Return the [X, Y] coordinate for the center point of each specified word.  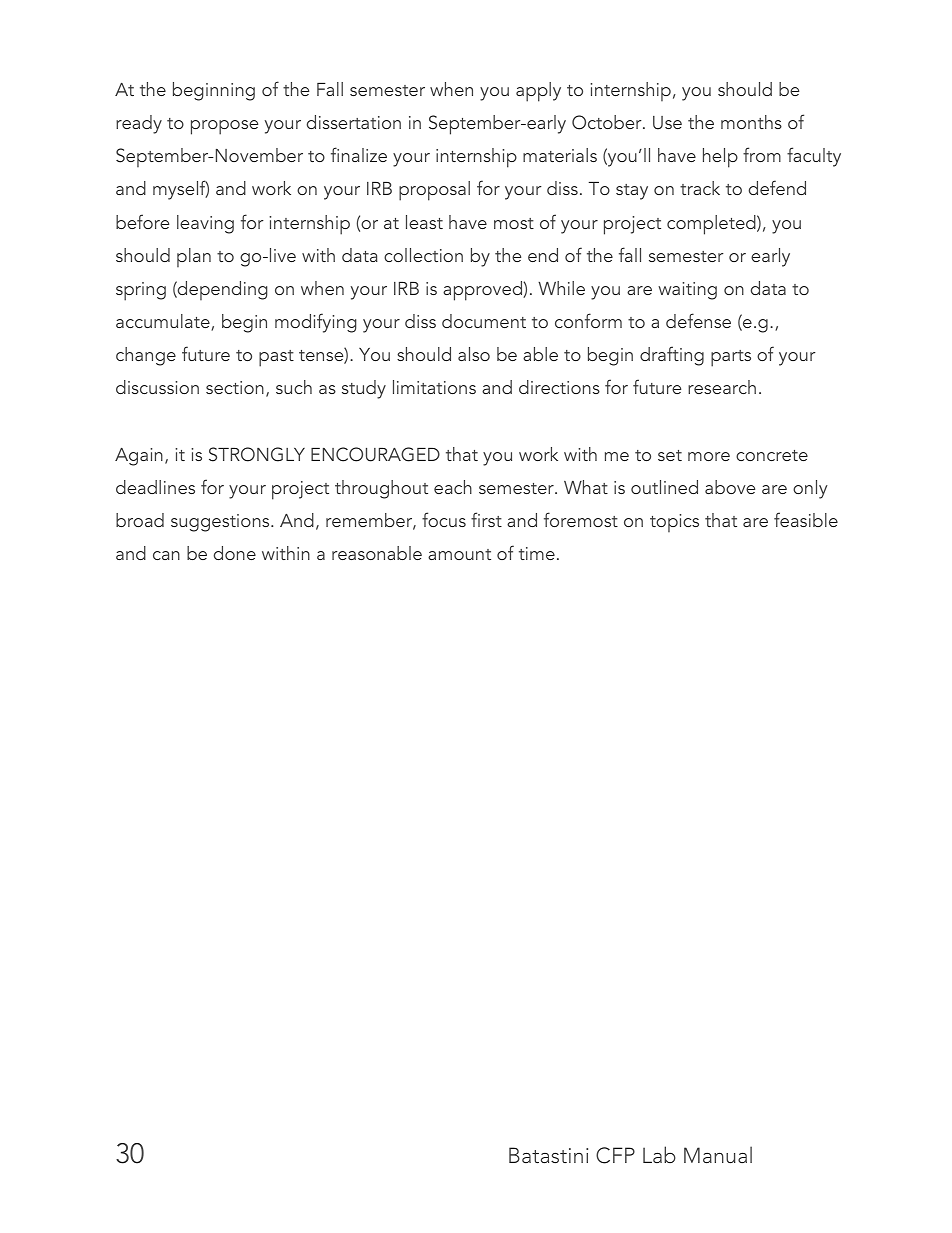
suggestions [221, 523]
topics [674, 523]
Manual [718, 1154]
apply [538, 92]
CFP [615, 1155]
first [486, 519]
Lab [659, 1154]
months [751, 122]
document [484, 321]
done [235, 553]
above [730, 487]
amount [459, 554]
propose [224, 127]
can [166, 555]
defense [698, 320]
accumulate [164, 322]
